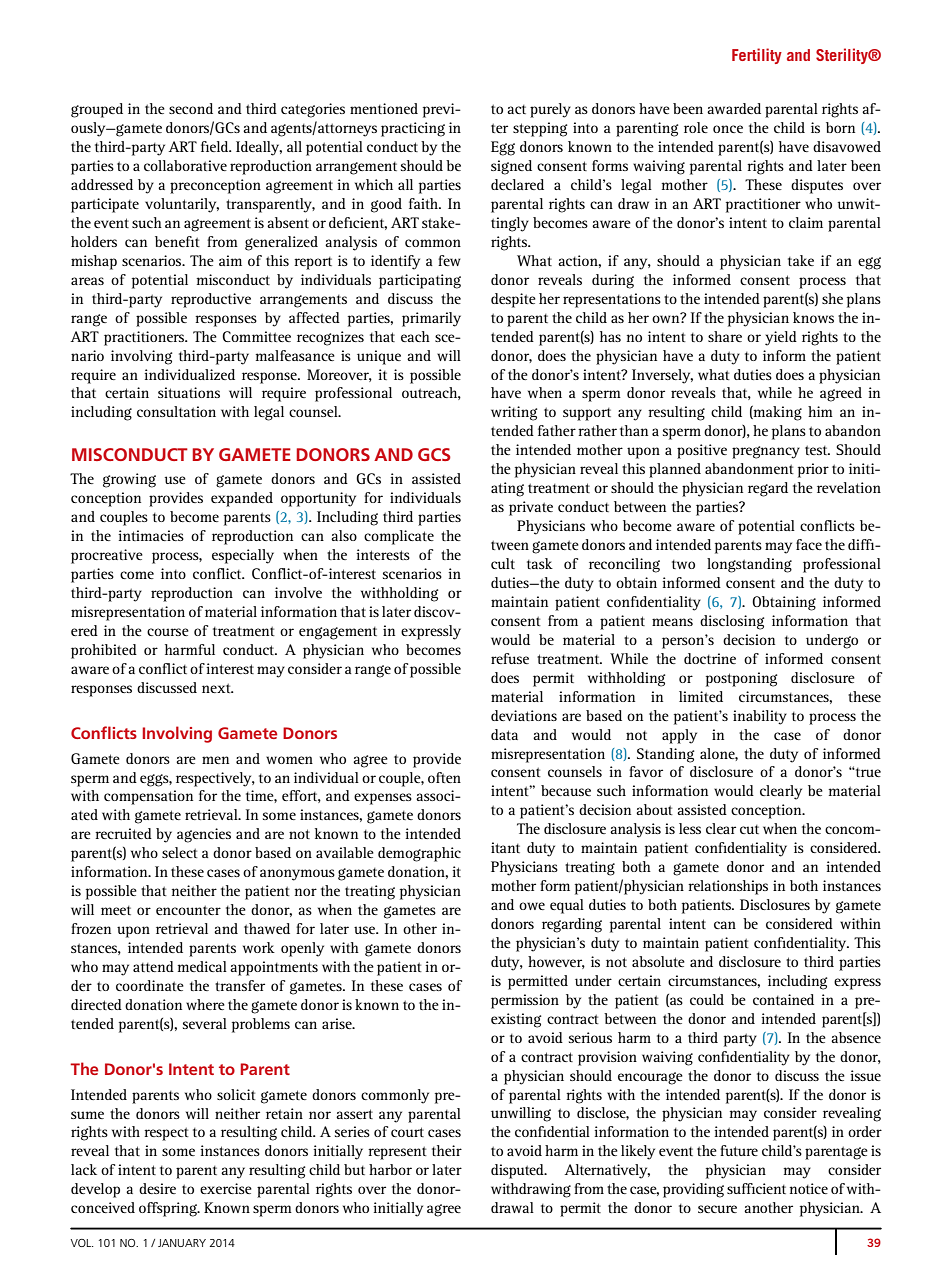  Describe the element at coordinates (766, 452) in the screenshot. I see `pregnancy` at that location.
